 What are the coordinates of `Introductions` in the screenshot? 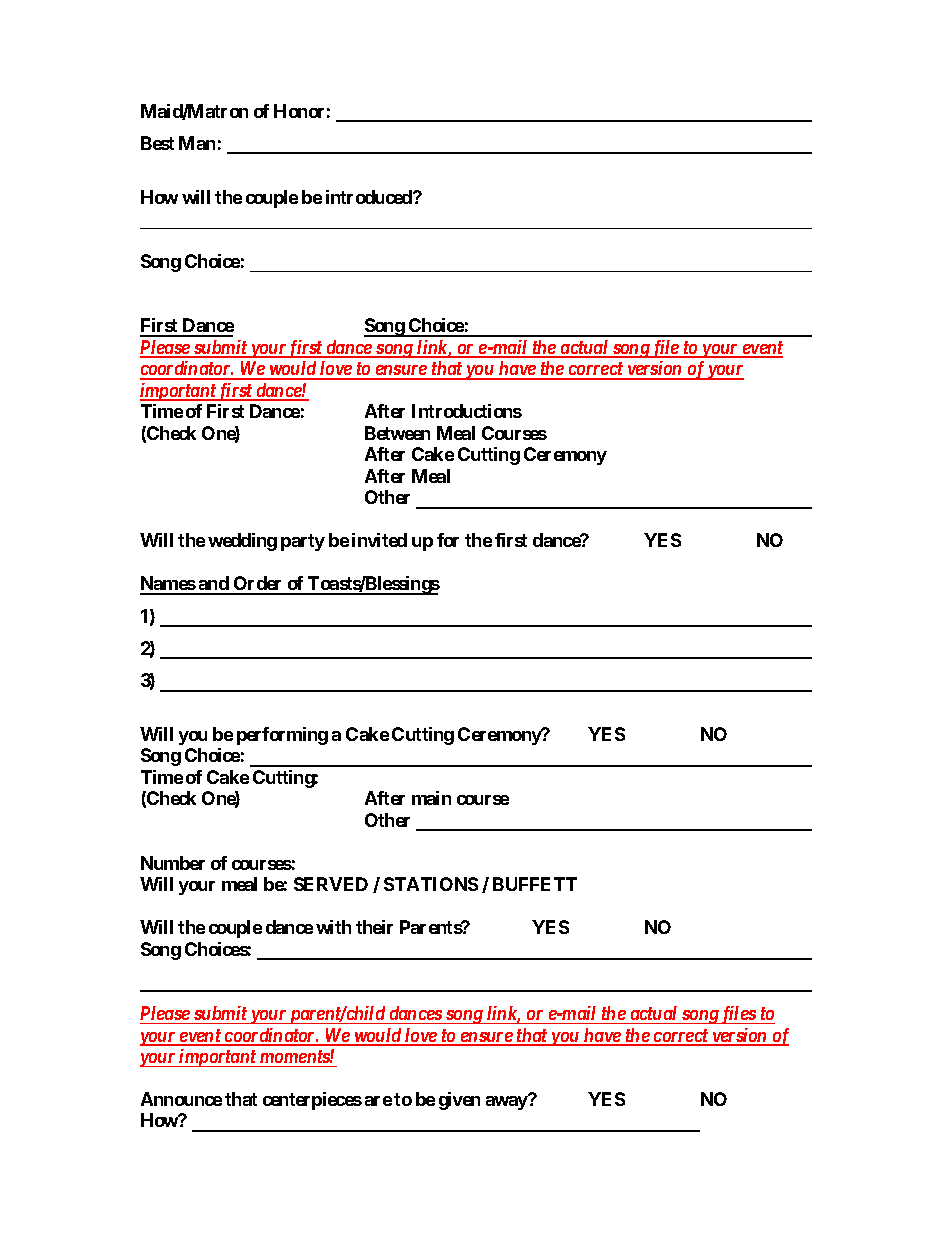 It's located at (467, 411).
